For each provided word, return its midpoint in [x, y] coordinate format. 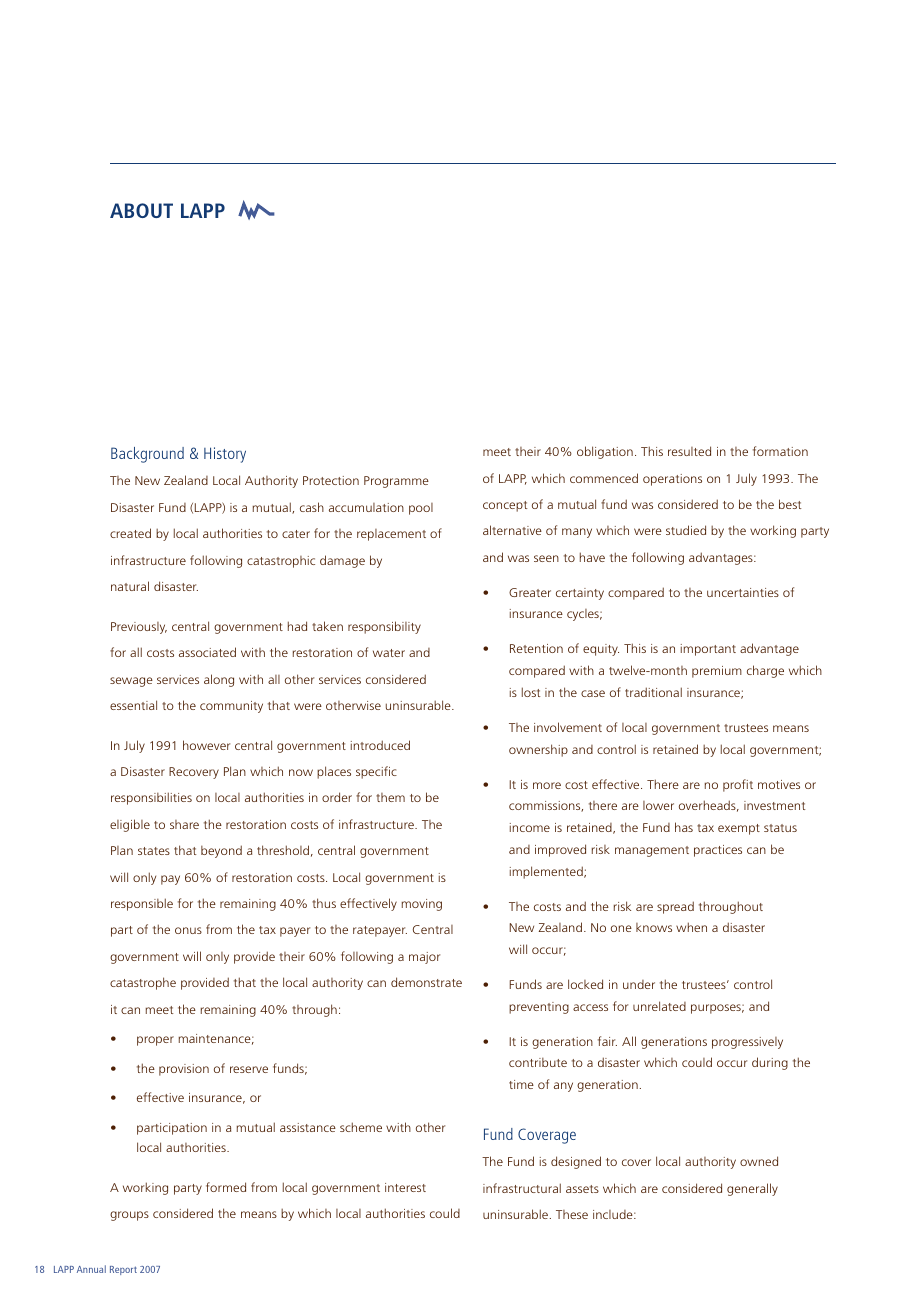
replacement [391, 535]
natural [130, 586]
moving [421, 905]
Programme [396, 482]
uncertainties [743, 592]
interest [405, 1187]
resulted [689, 451]
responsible [142, 904]
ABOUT [141, 210]
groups [129, 1216]
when [691, 927]
